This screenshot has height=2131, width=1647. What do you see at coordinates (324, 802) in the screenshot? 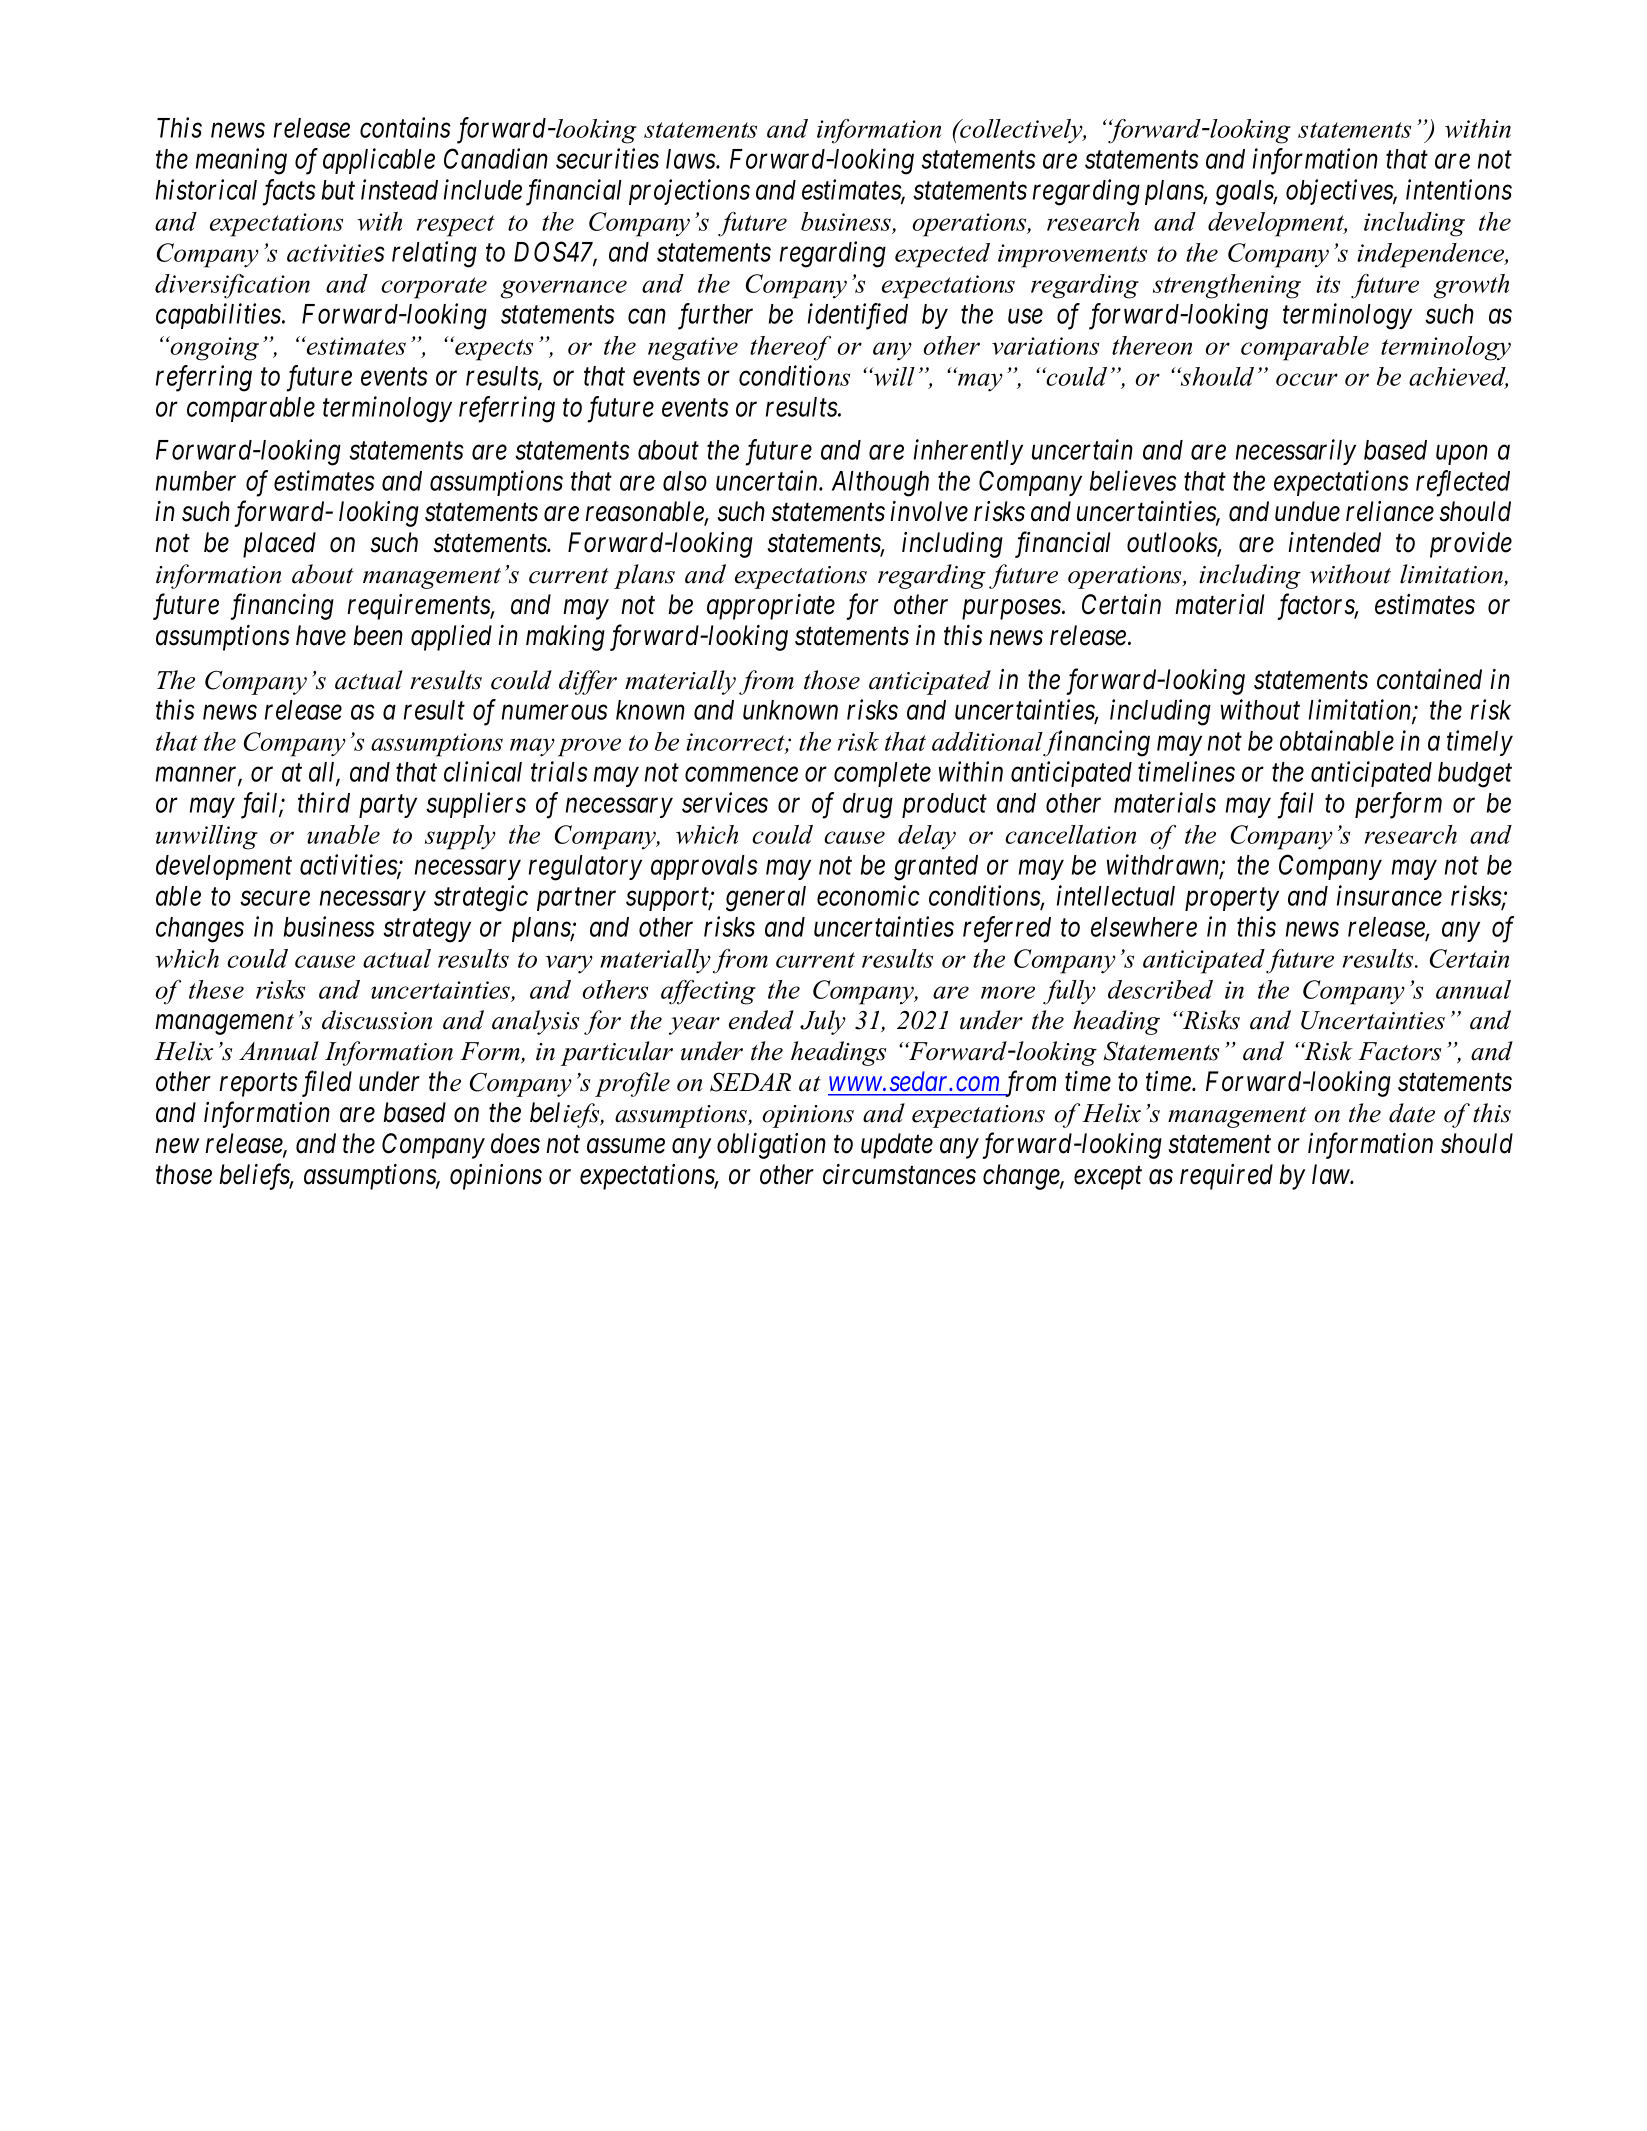
I see `third` at bounding box center [324, 802].
